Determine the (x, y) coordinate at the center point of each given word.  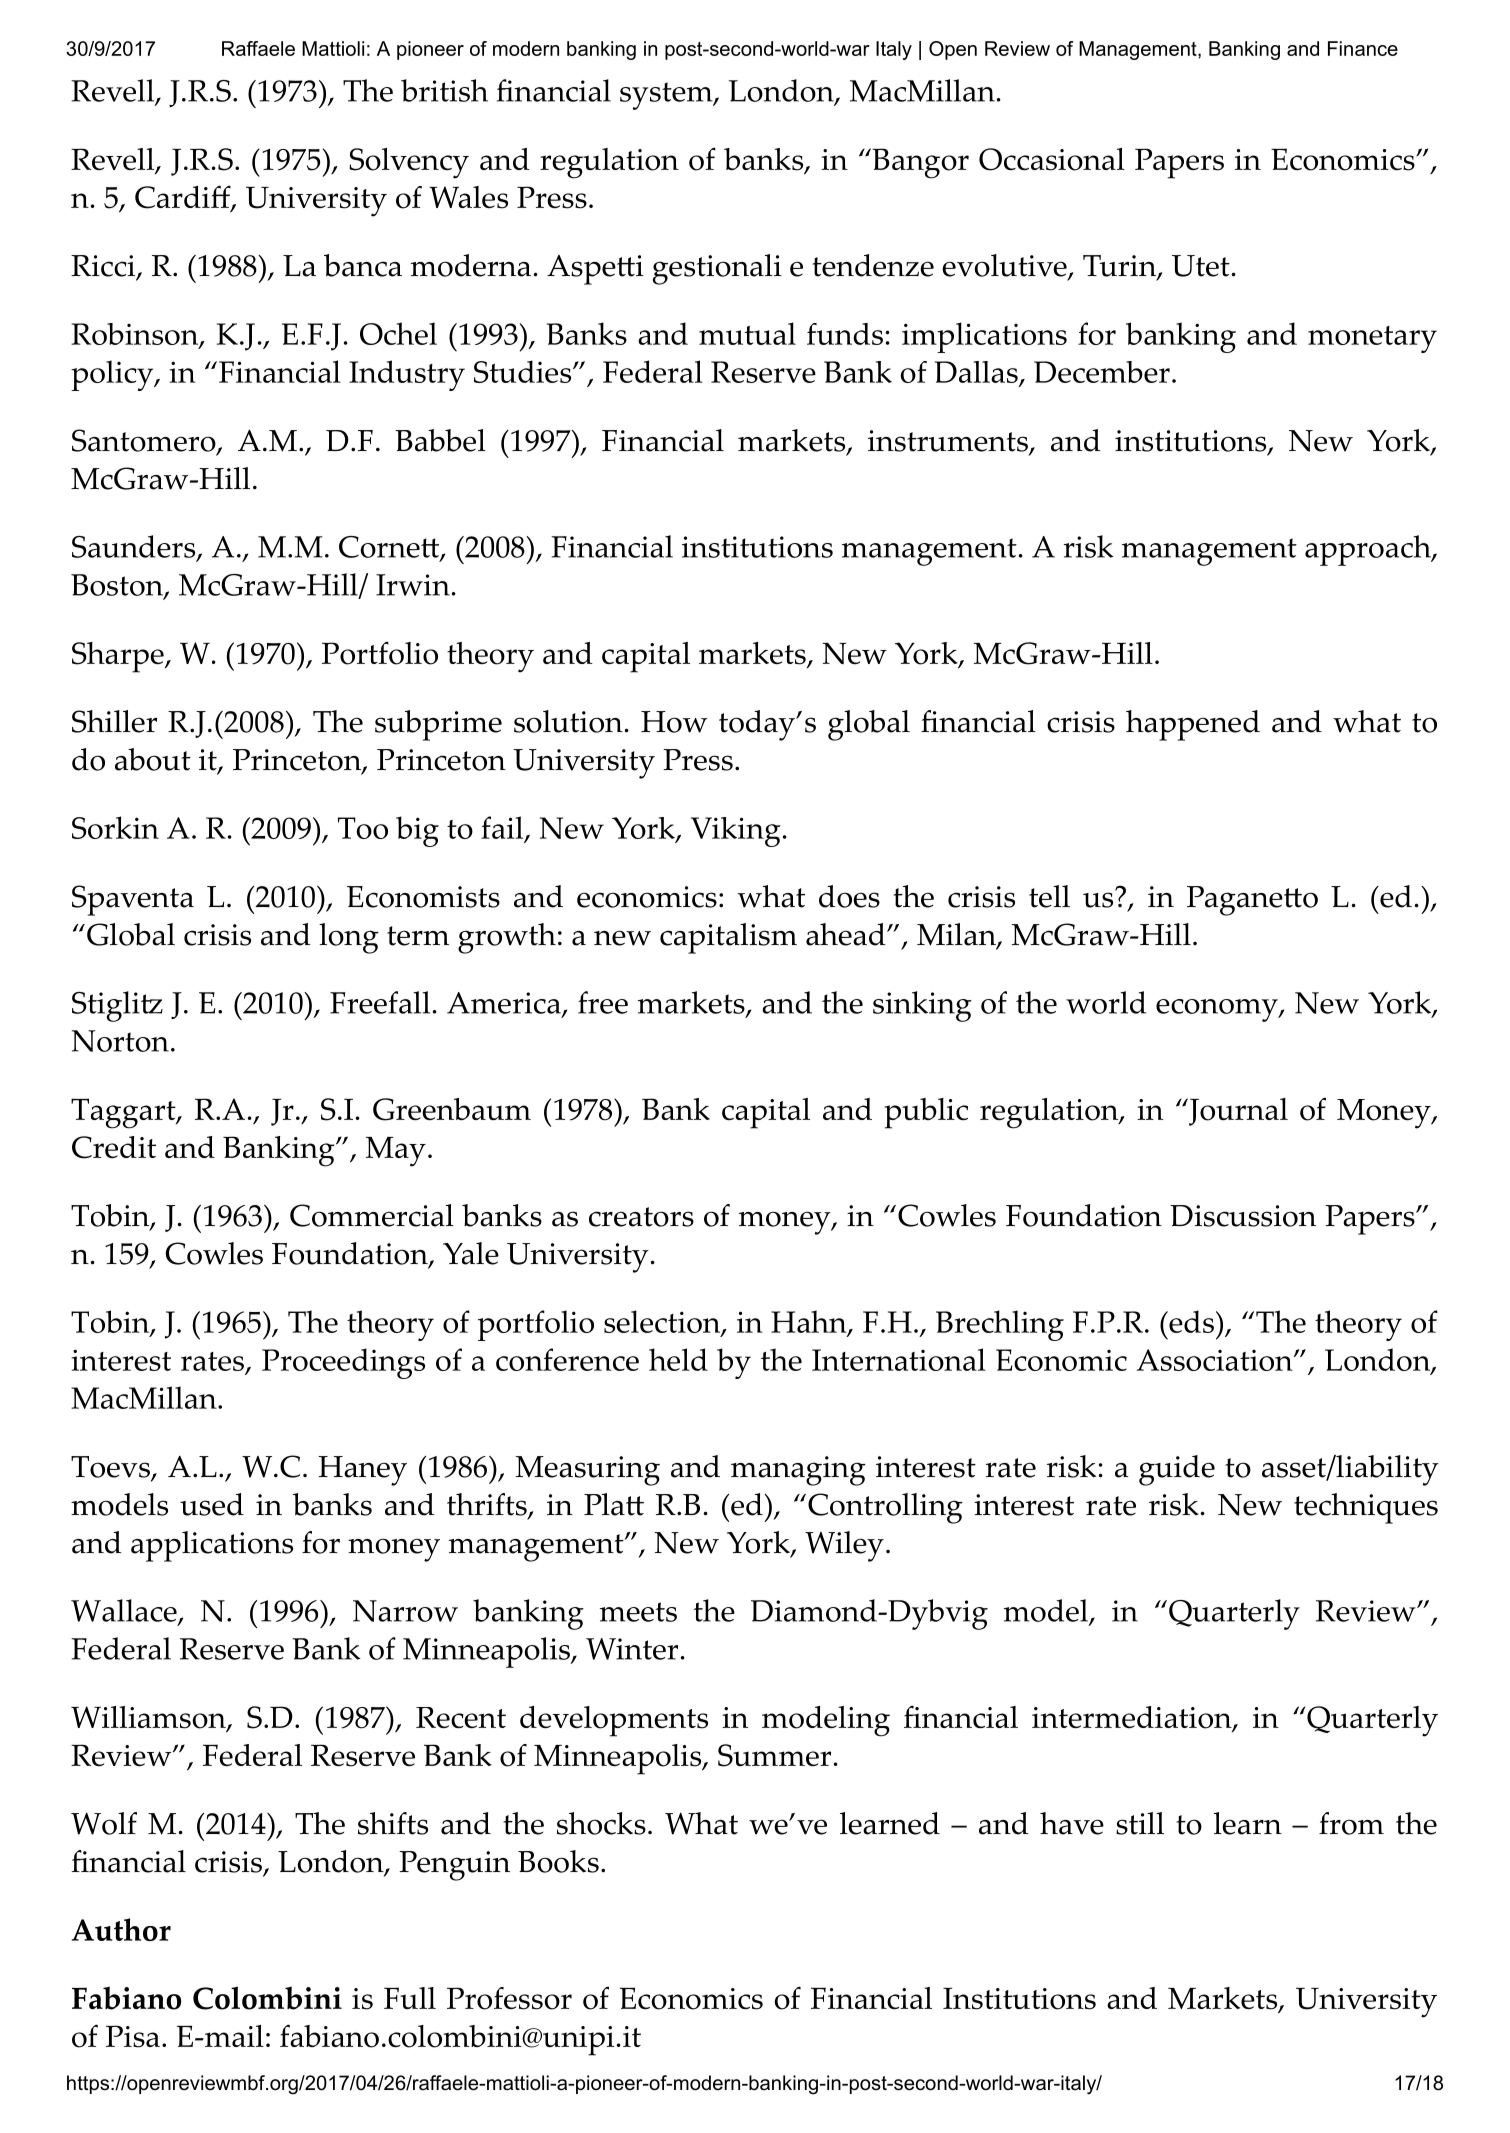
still (1140, 1823)
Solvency (409, 163)
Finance (1363, 48)
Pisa (133, 2036)
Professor (509, 1998)
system (667, 96)
